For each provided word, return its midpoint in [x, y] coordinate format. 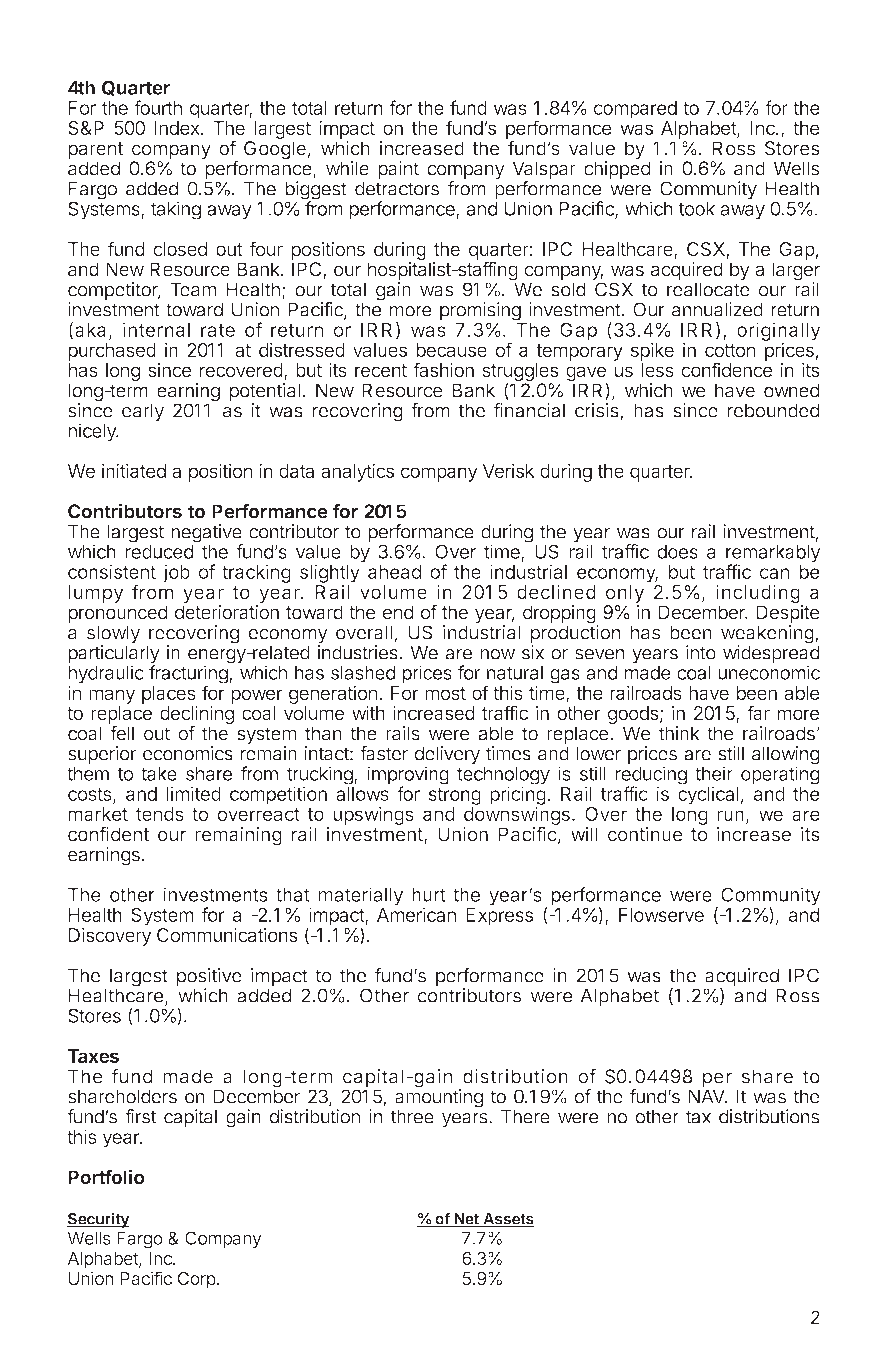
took [696, 209]
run [730, 815]
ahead [394, 572]
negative [207, 534]
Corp [197, 1280]
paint [398, 170]
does [677, 552]
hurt [429, 895]
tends [160, 814]
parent [96, 152]
